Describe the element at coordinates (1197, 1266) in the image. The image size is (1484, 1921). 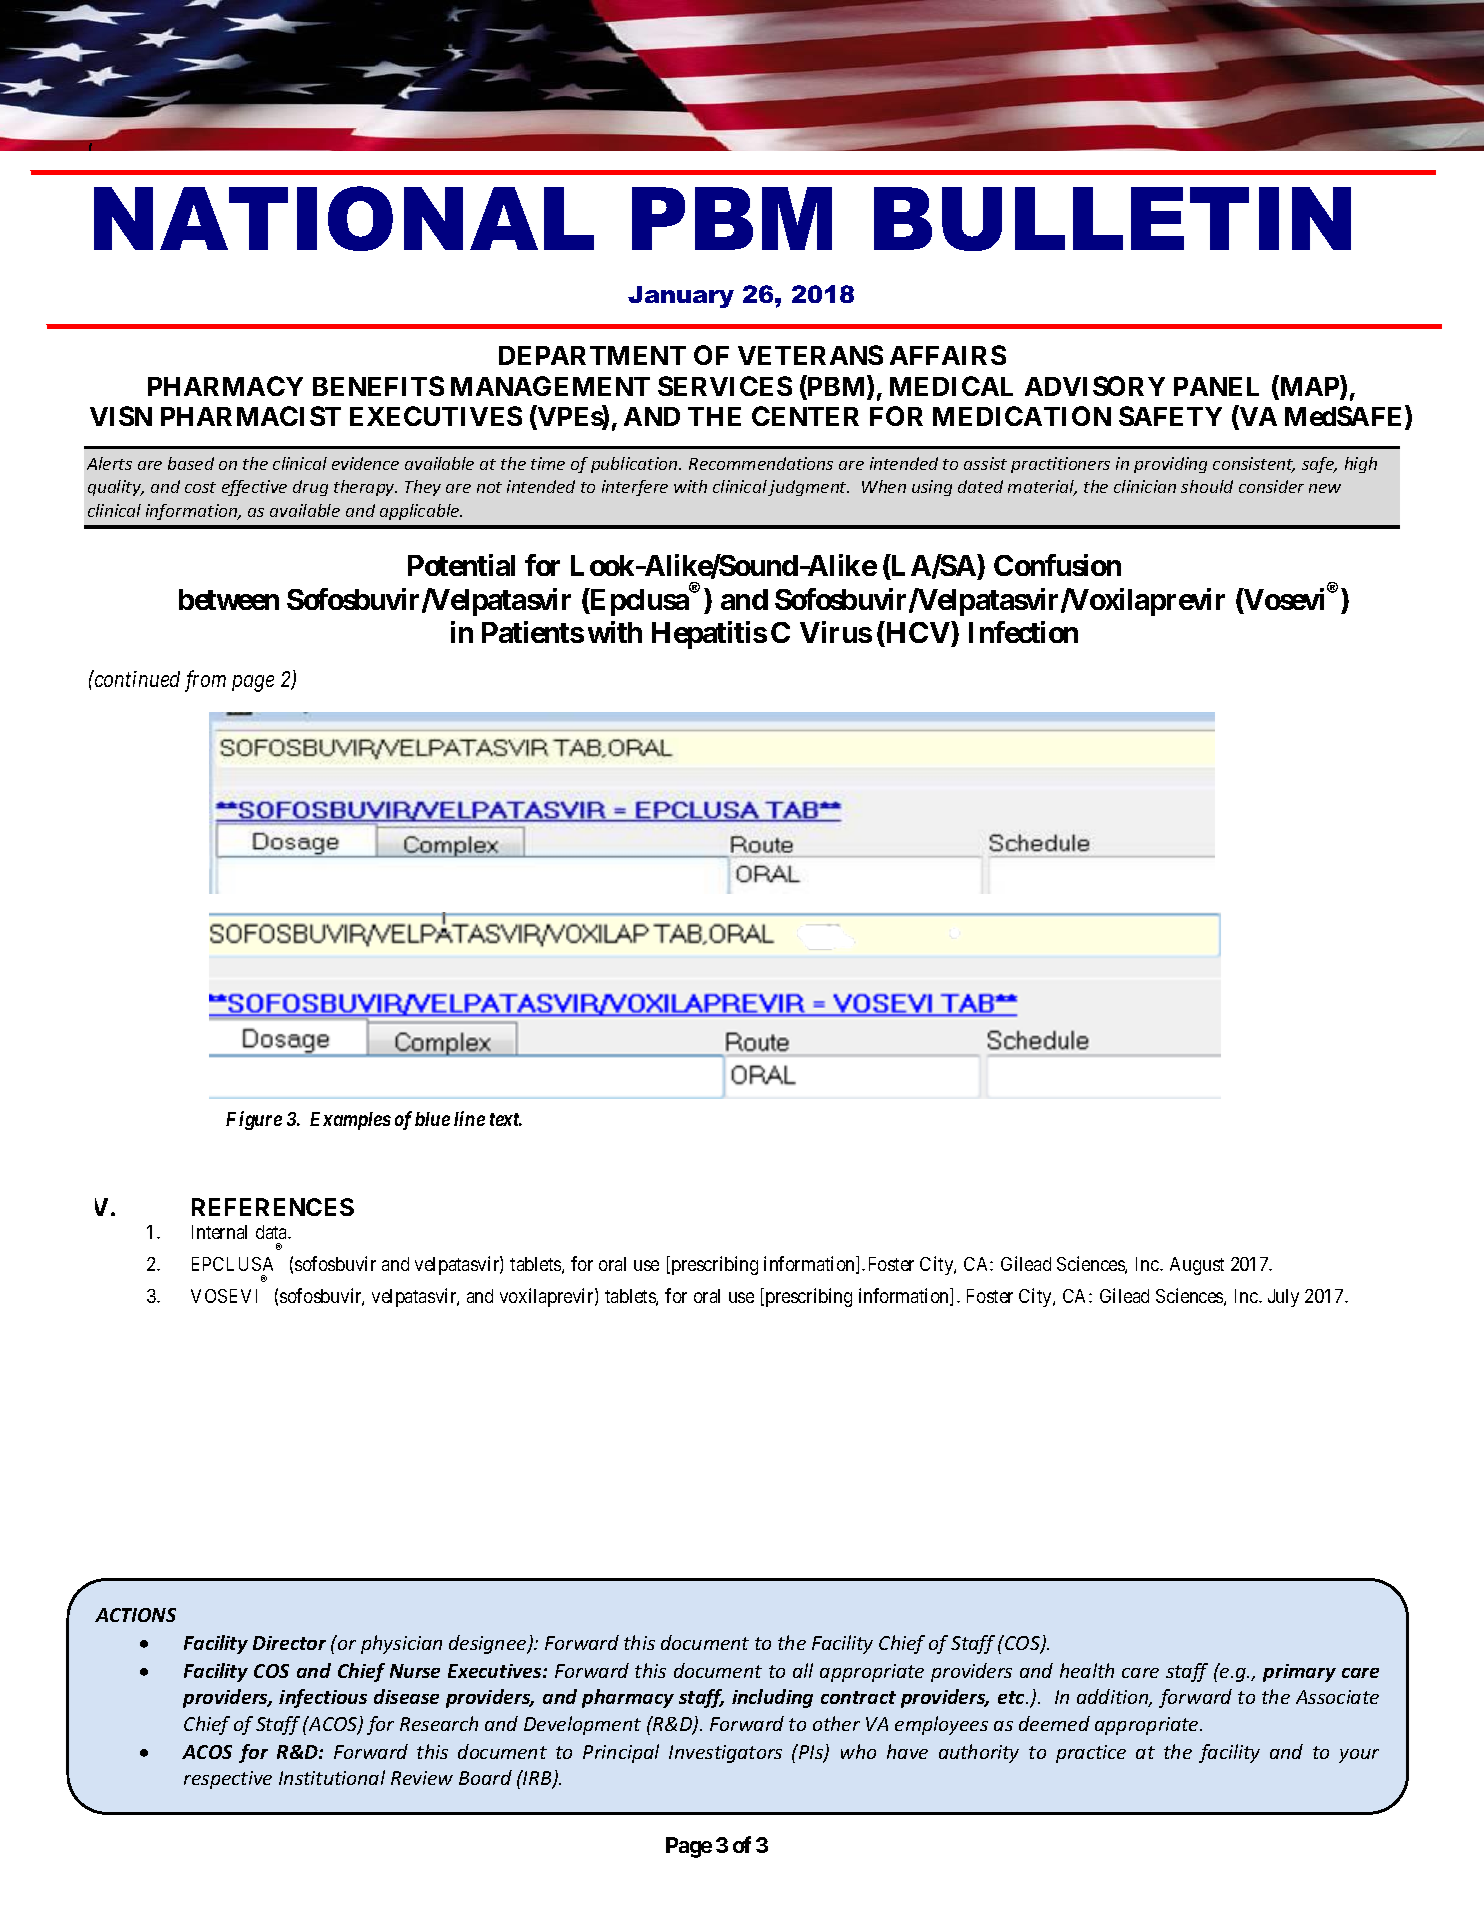
I see `August` at that location.
